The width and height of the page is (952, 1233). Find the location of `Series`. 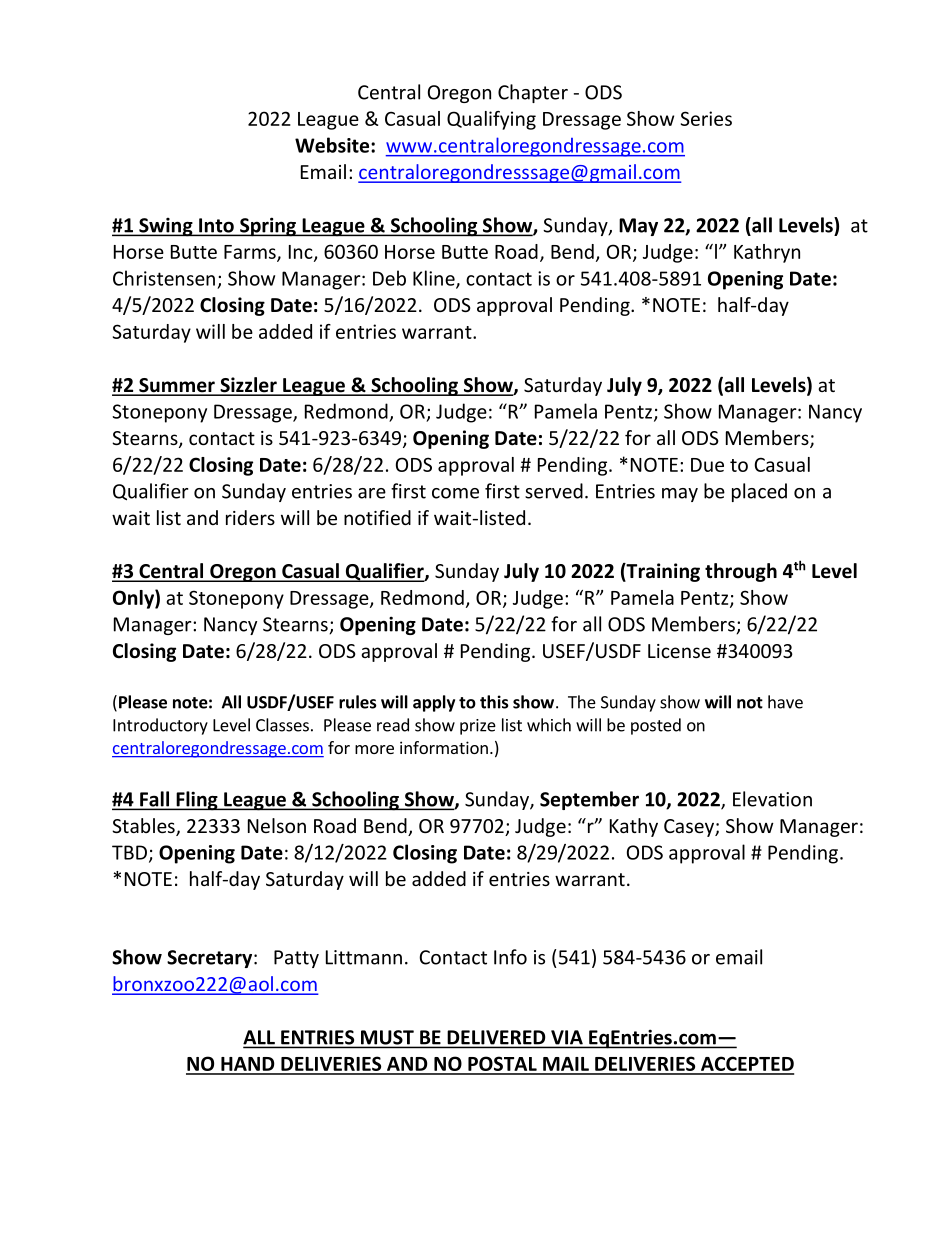

Series is located at coordinates (706, 118).
